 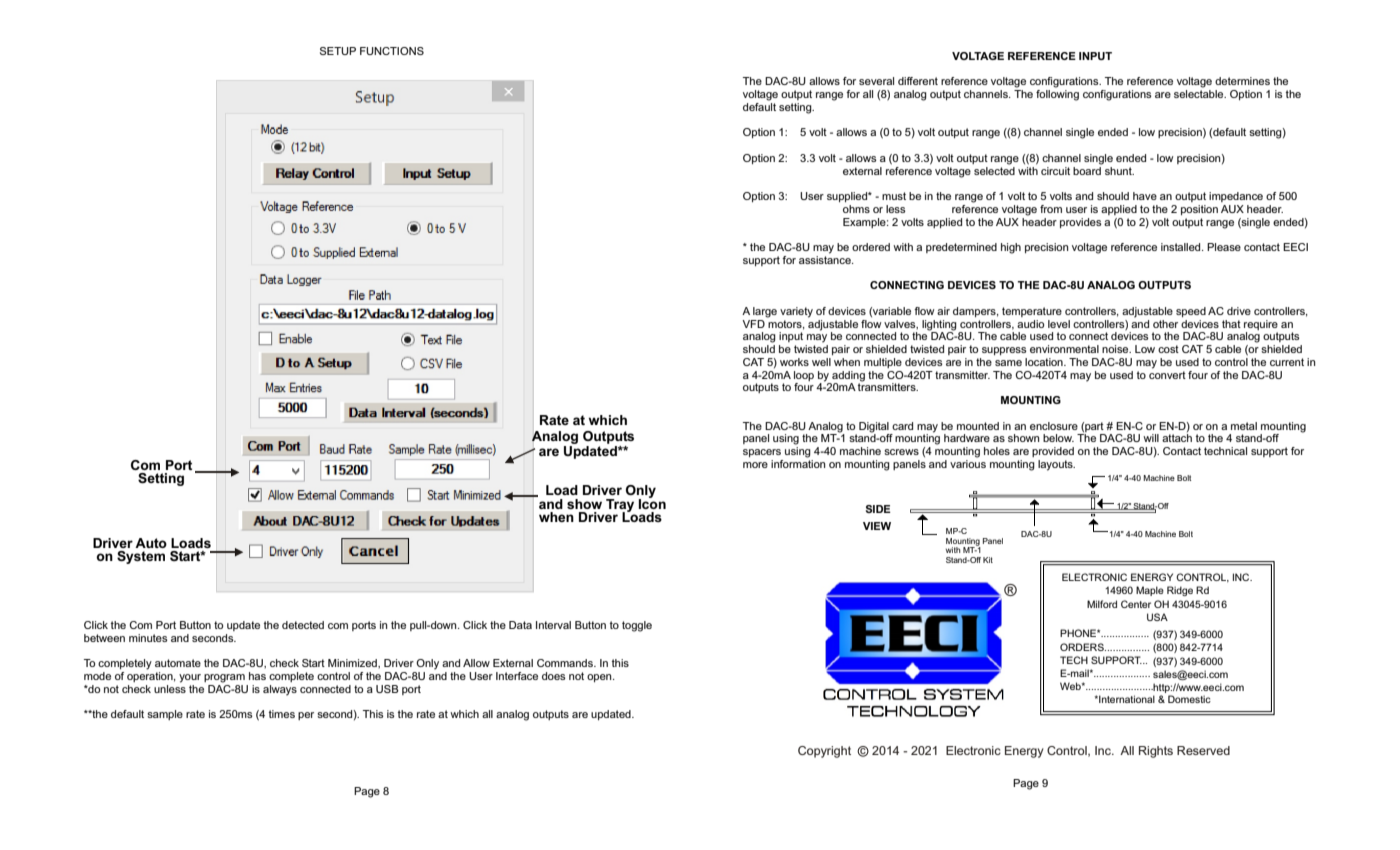 I want to click on large, so click(x=765, y=312).
